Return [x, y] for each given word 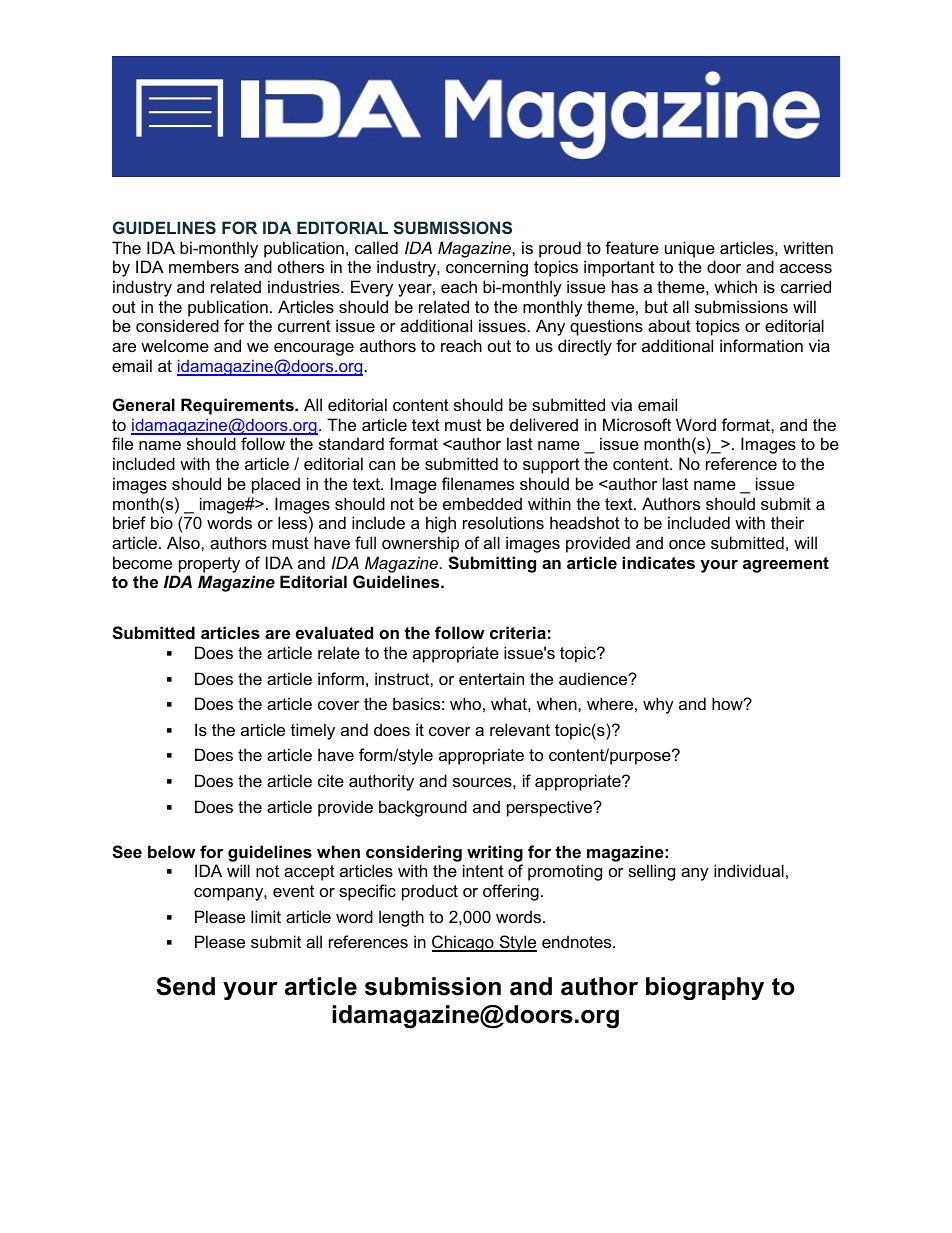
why [658, 705]
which [735, 286]
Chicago [464, 943]
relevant [520, 729]
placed [276, 485]
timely [313, 731]
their [787, 522]
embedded [482, 503]
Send [185, 986]
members [204, 266]
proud [560, 249]
